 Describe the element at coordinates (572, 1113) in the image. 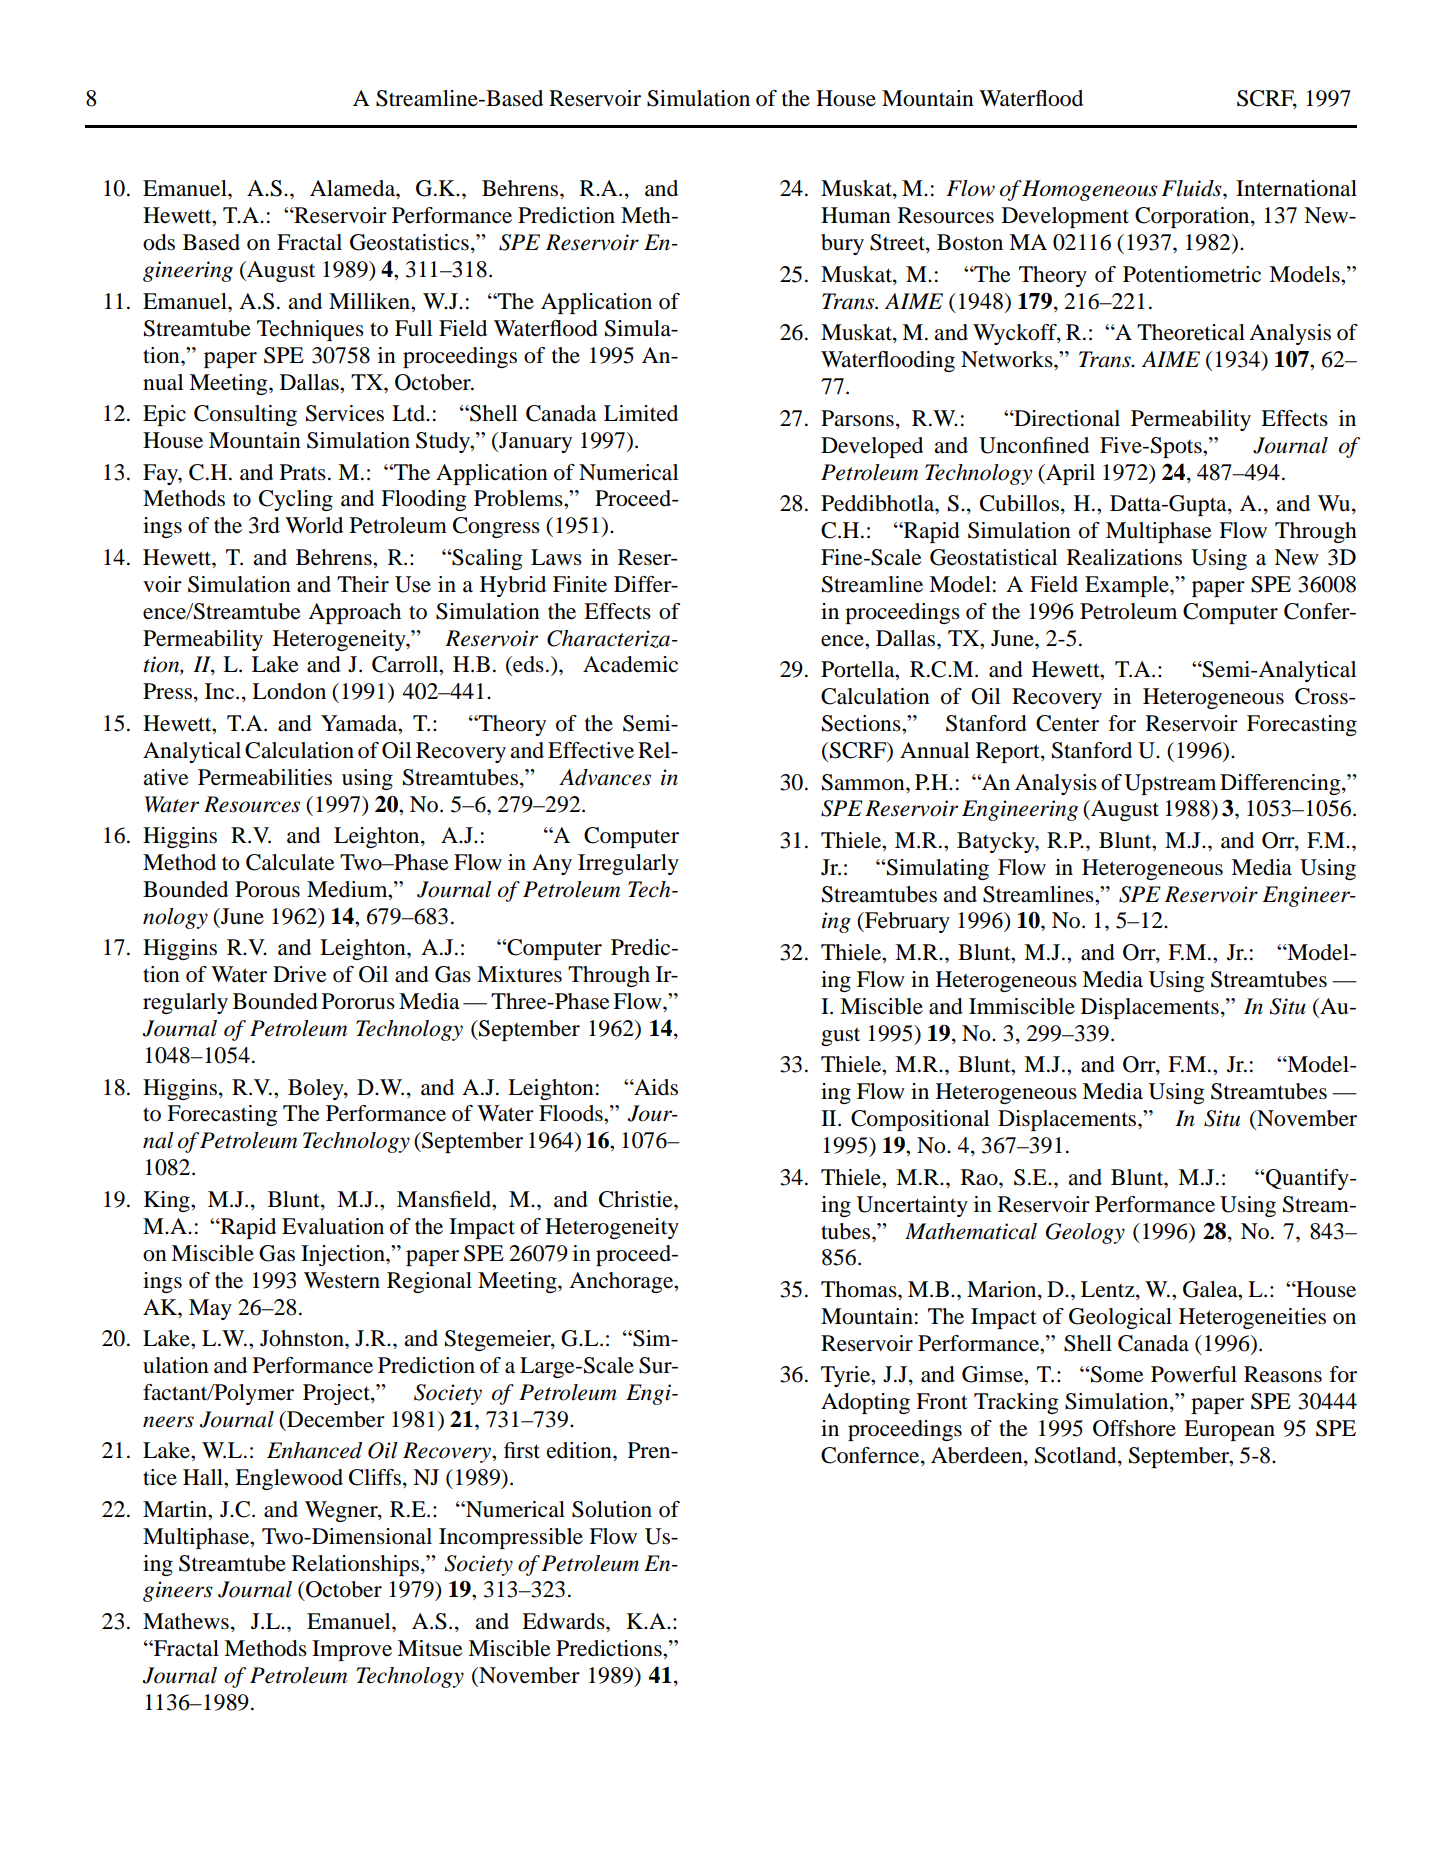

I see `Floods` at that location.
